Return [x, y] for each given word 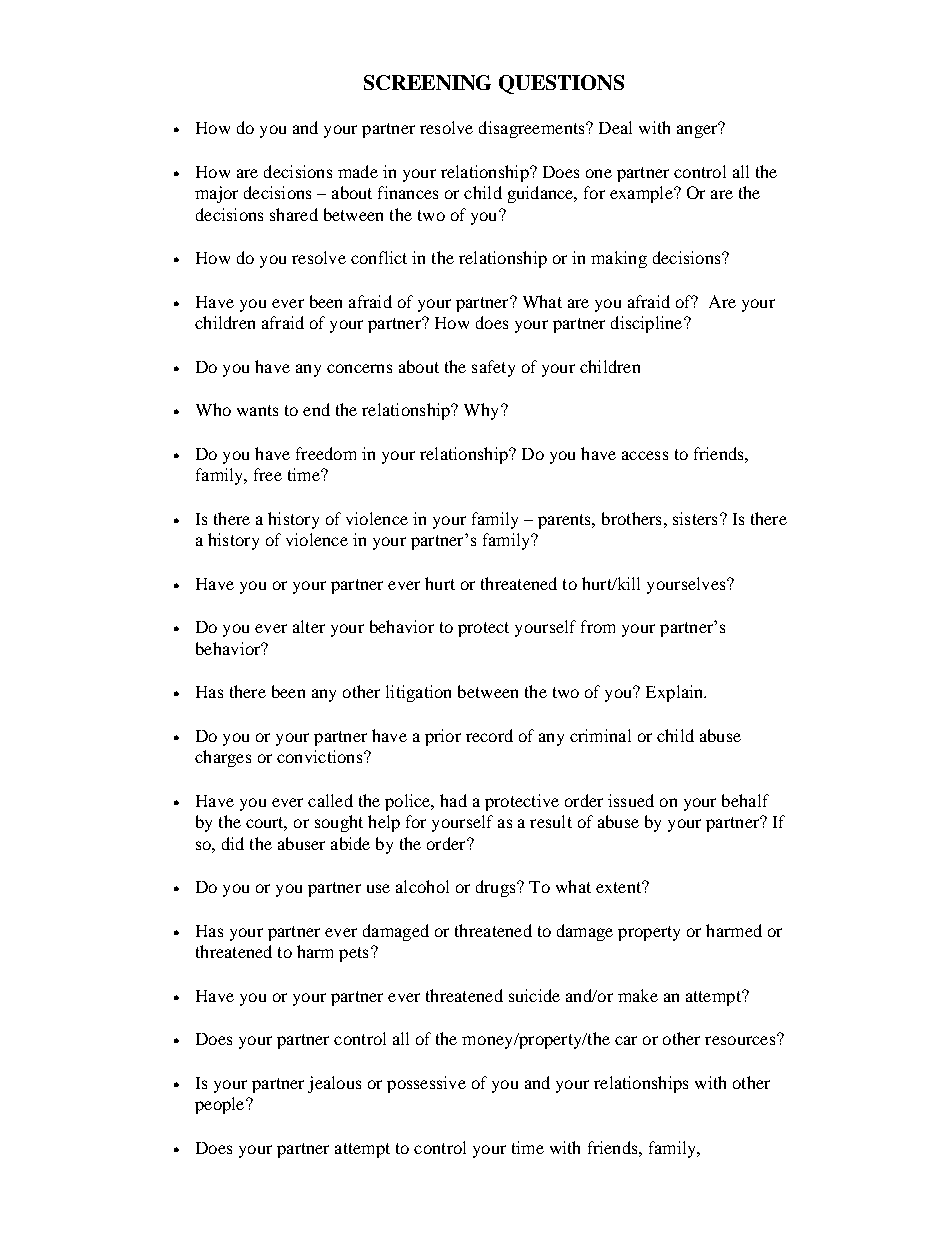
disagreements [533, 129]
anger [698, 130]
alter [309, 626]
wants [257, 410]
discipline [648, 324]
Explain [676, 693]
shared [294, 214]
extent [620, 887]
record [489, 735]
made [358, 171]
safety [493, 368]
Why [483, 411]
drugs [497, 888]
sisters [695, 518]
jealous [334, 1084]
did [233, 843]
